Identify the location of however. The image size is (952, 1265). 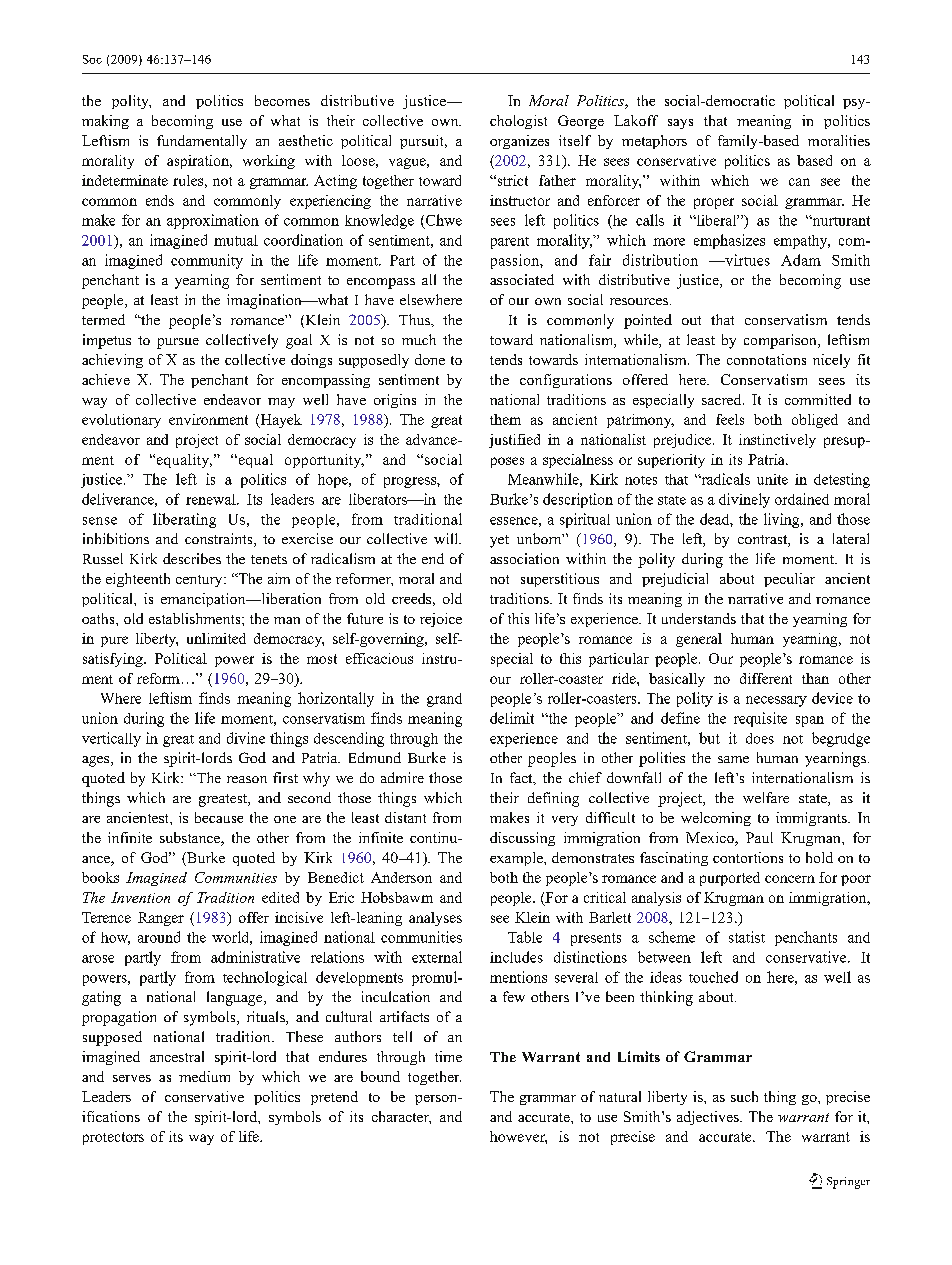
(518, 1137).
